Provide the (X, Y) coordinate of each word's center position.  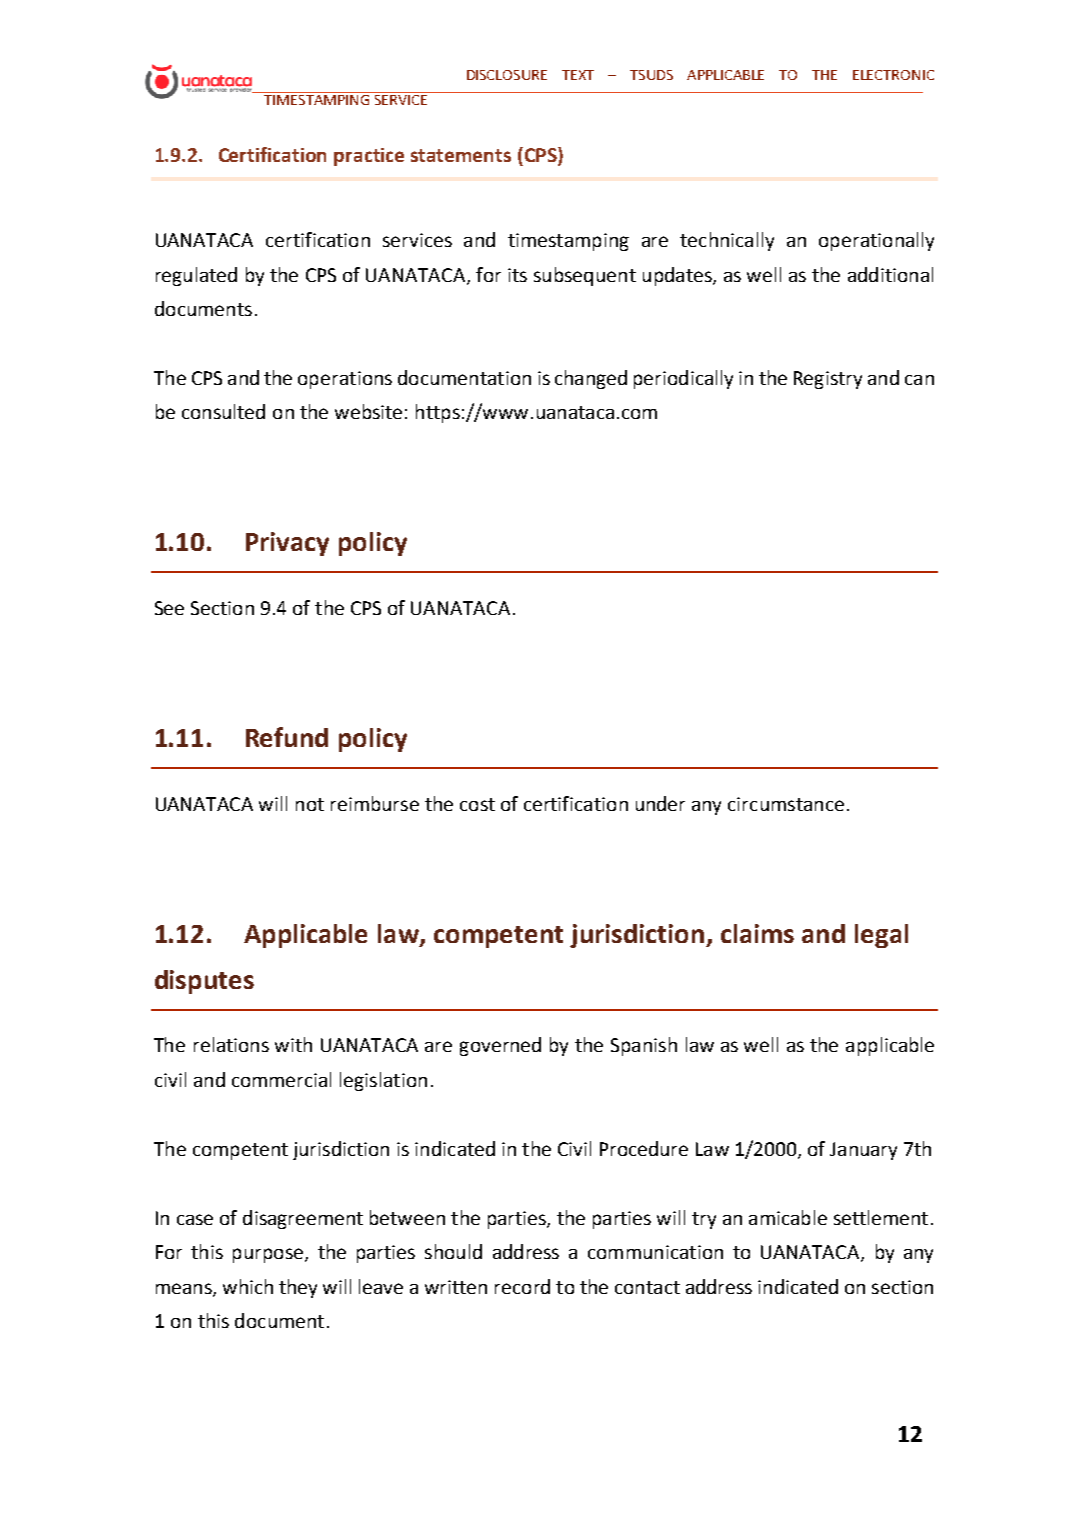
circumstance (786, 804)
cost (477, 804)
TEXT (578, 75)
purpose (268, 1255)
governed (500, 1046)
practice (369, 157)
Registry (828, 380)
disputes (204, 982)
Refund (287, 737)
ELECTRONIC (893, 75)
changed (591, 379)
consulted (223, 411)
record (522, 1286)
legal (881, 936)
